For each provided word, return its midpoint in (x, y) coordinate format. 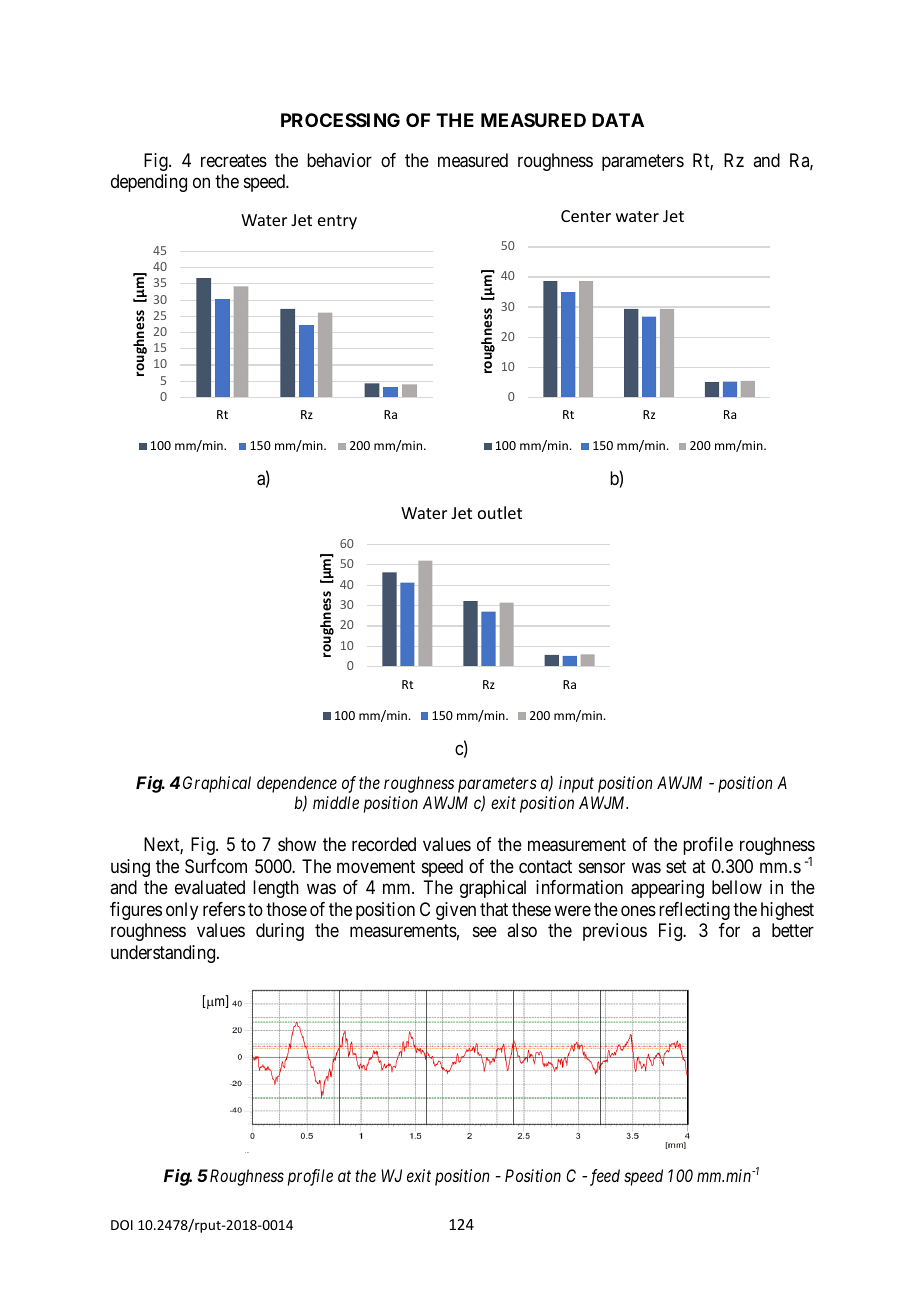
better (793, 930)
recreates (234, 161)
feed (603, 1177)
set (676, 866)
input (576, 784)
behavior (339, 160)
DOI (122, 1225)
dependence (297, 784)
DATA (618, 120)
